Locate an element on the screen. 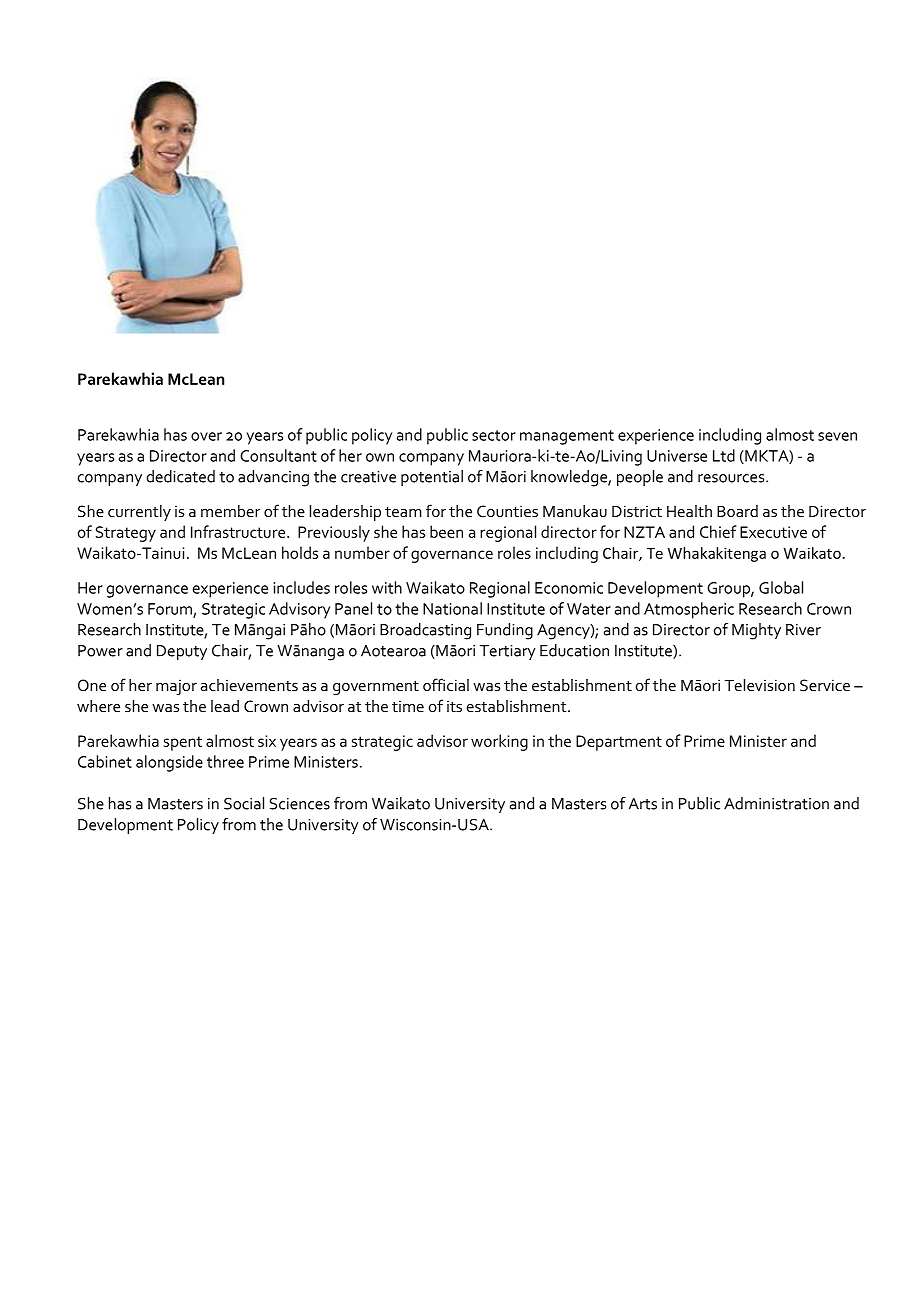 This screenshot has height=1308, width=924. its is located at coordinates (454, 706).
